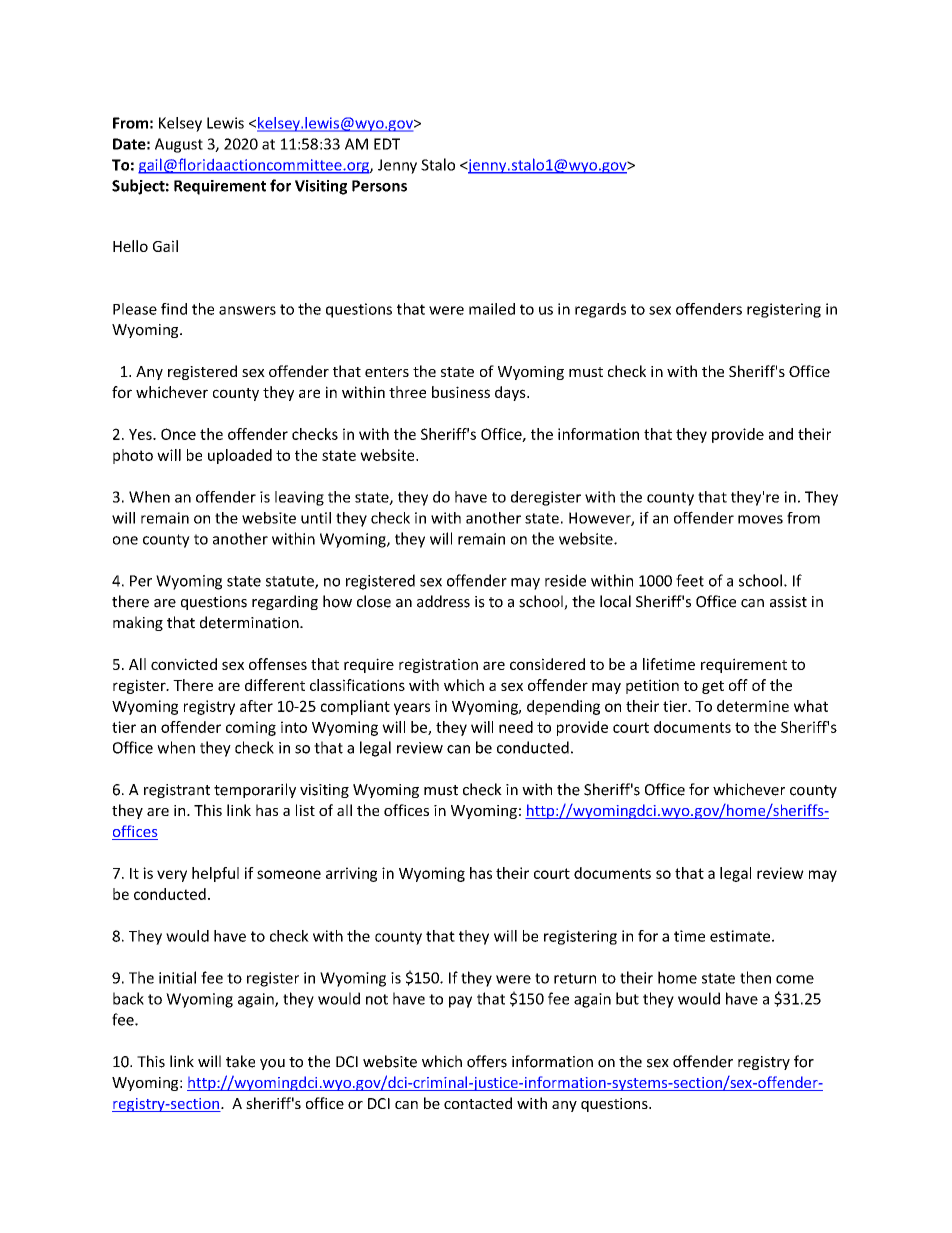 The width and height of the document is (952, 1233). What do you see at coordinates (240, 456) in the document?
I see `uploaded` at bounding box center [240, 456].
